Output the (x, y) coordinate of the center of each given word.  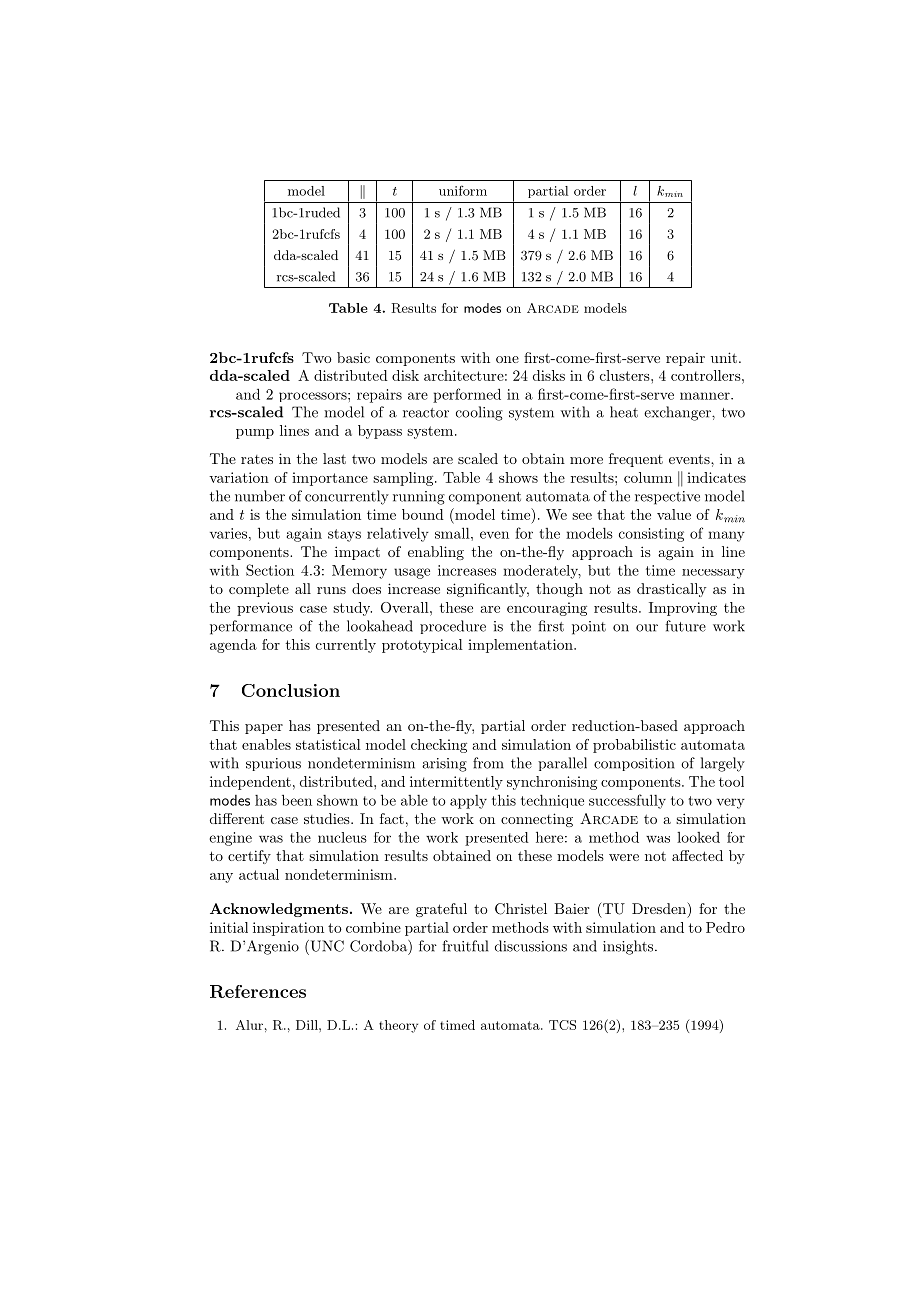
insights (629, 947)
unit (724, 357)
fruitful (465, 946)
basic (353, 357)
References (258, 991)
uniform (463, 190)
